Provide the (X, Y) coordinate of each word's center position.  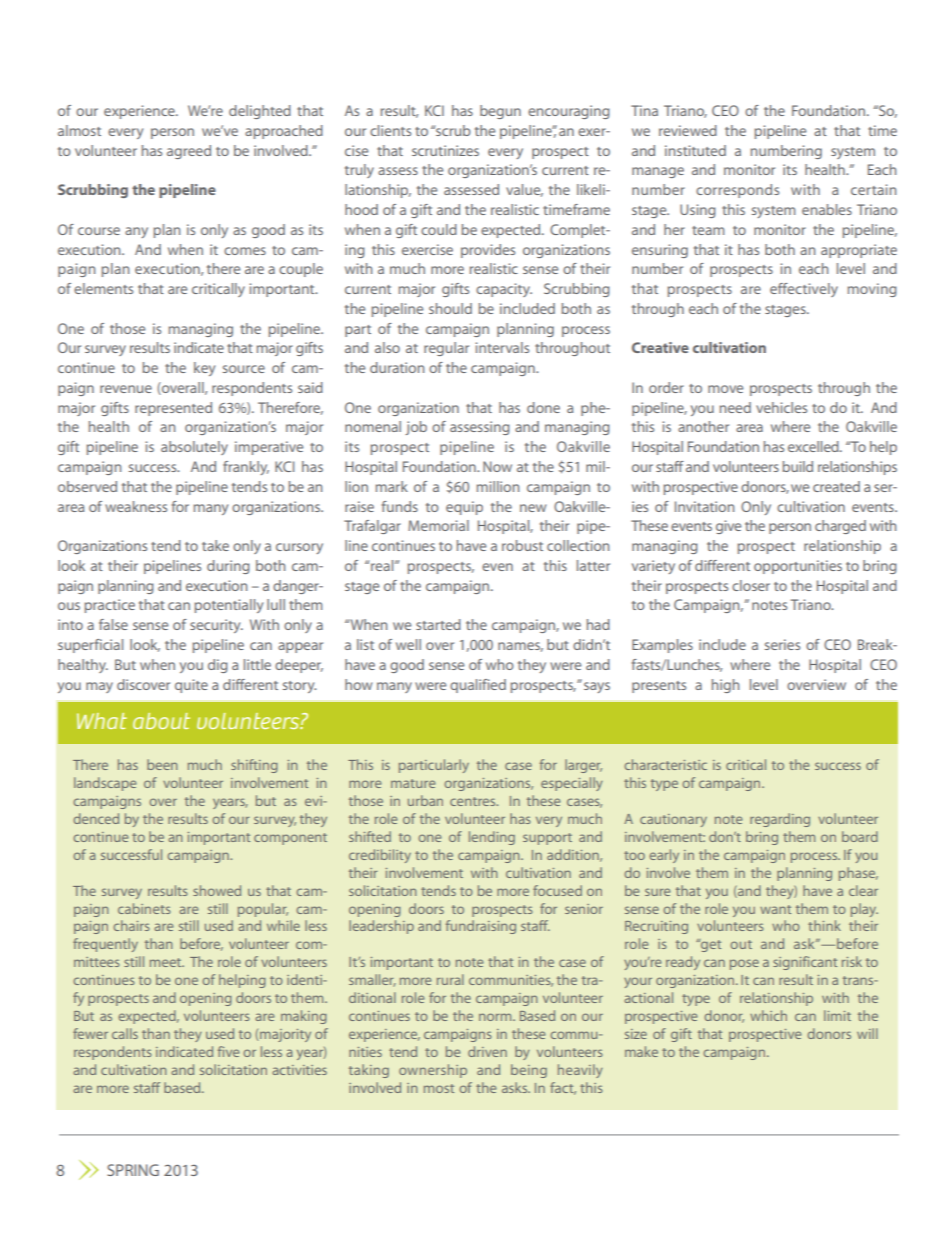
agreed (189, 152)
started (438, 624)
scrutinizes (445, 150)
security (216, 626)
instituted (695, 150)
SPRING (133, 1170)
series (782, 644)
